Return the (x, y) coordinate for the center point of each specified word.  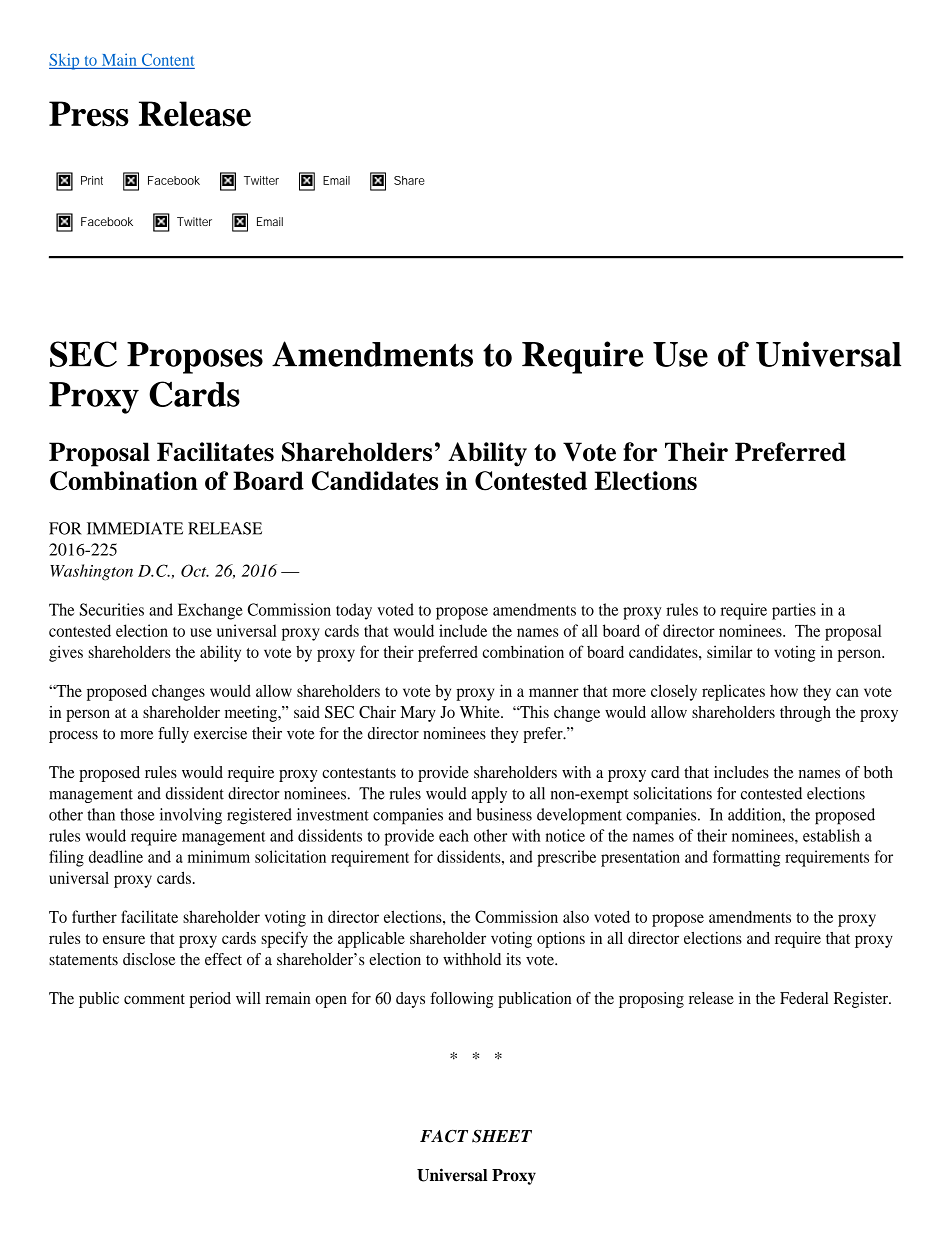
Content (168, 59)
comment (154, 999)
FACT (444, 1136)
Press (89, 114)
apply (489, 795)
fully (173, 735)
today (354, 611)
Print (92, 180)
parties (794, 611)
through (805, 714)
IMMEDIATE (135, 528)
